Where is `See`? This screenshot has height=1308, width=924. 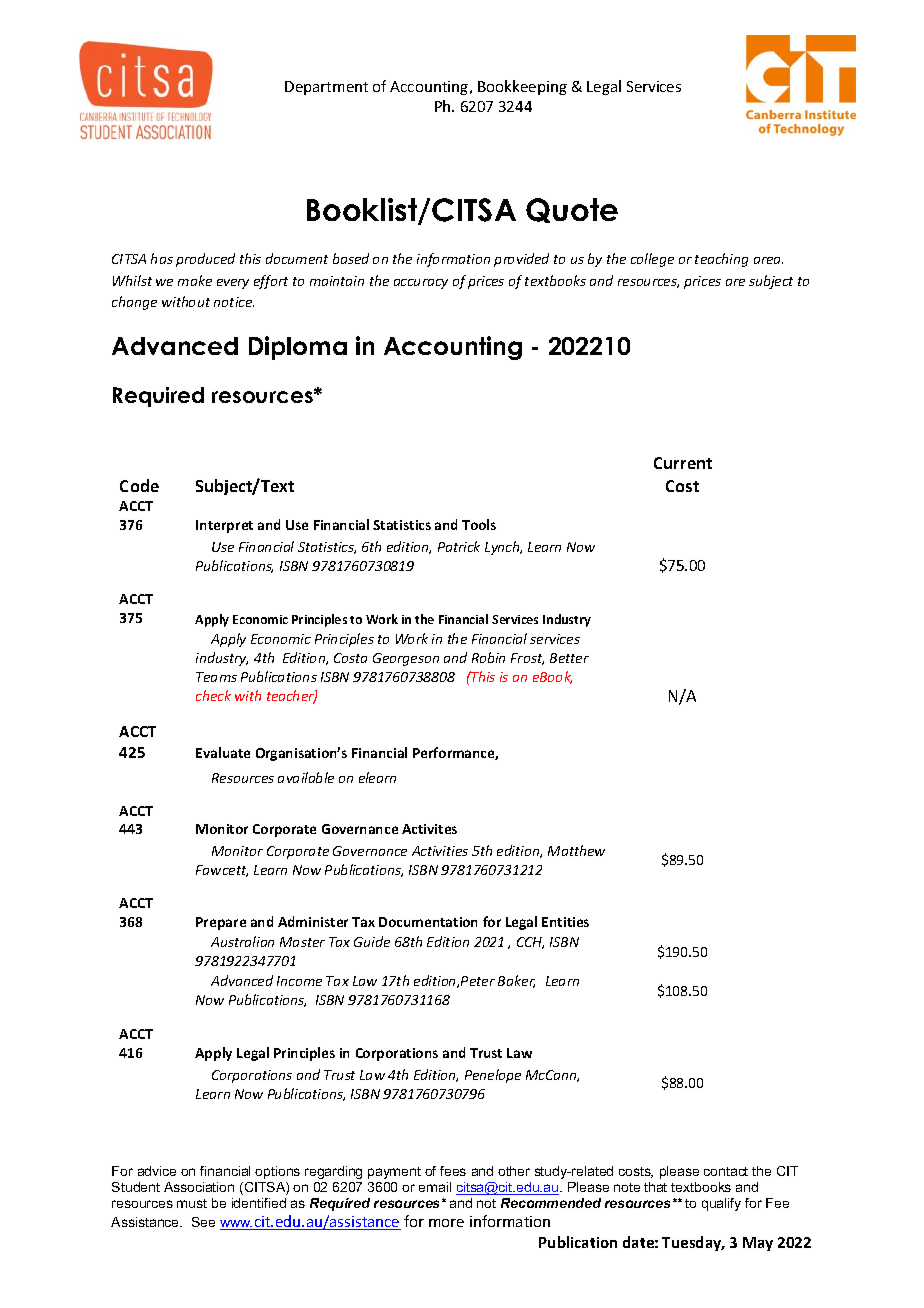 See is located at coordinates (203, 1222).
